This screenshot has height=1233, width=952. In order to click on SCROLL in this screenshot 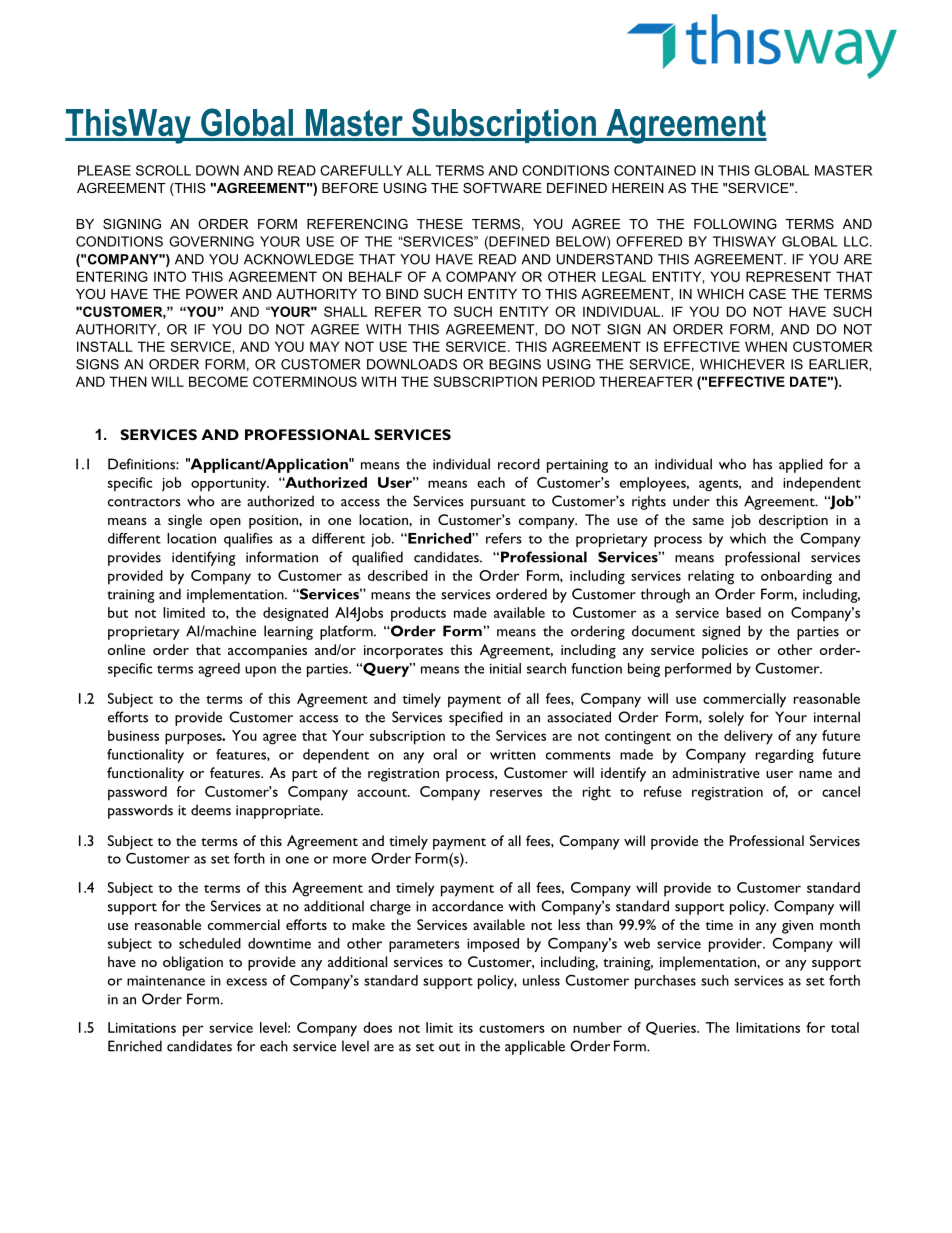, I will do `click(163, 170)`.
